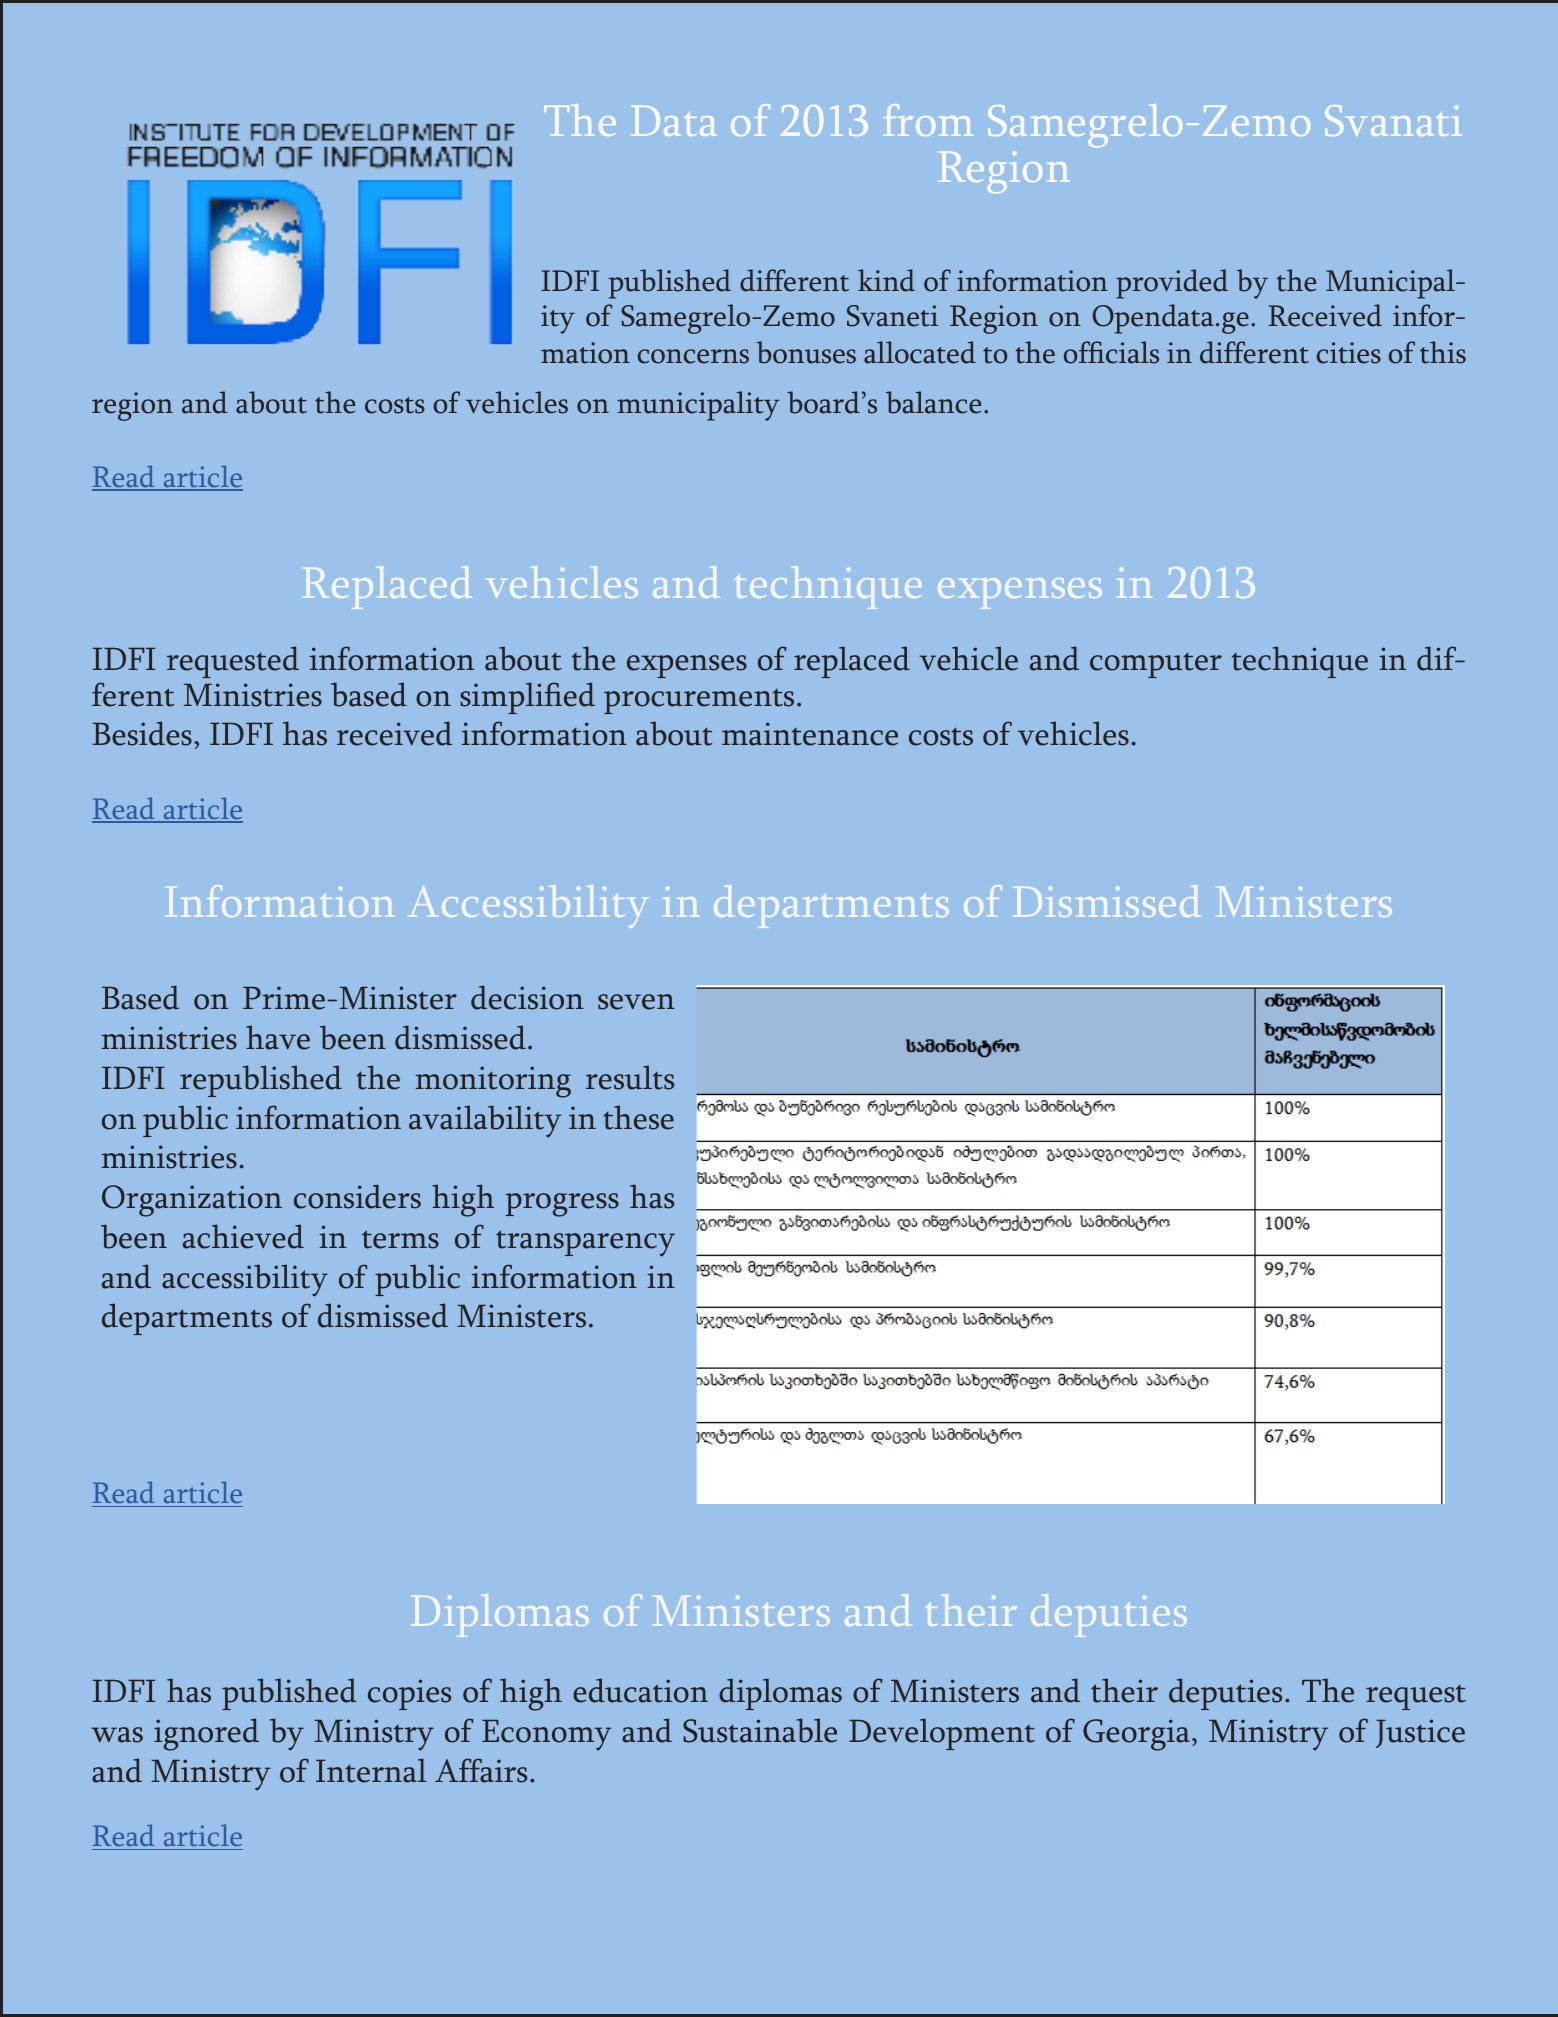 Image resolution: width=1558 pixels, height=2017 pixels. What do you see at coordinates (1172, 284) in the screenshot?
I see `provided` at bounding box center [1172, 284].
